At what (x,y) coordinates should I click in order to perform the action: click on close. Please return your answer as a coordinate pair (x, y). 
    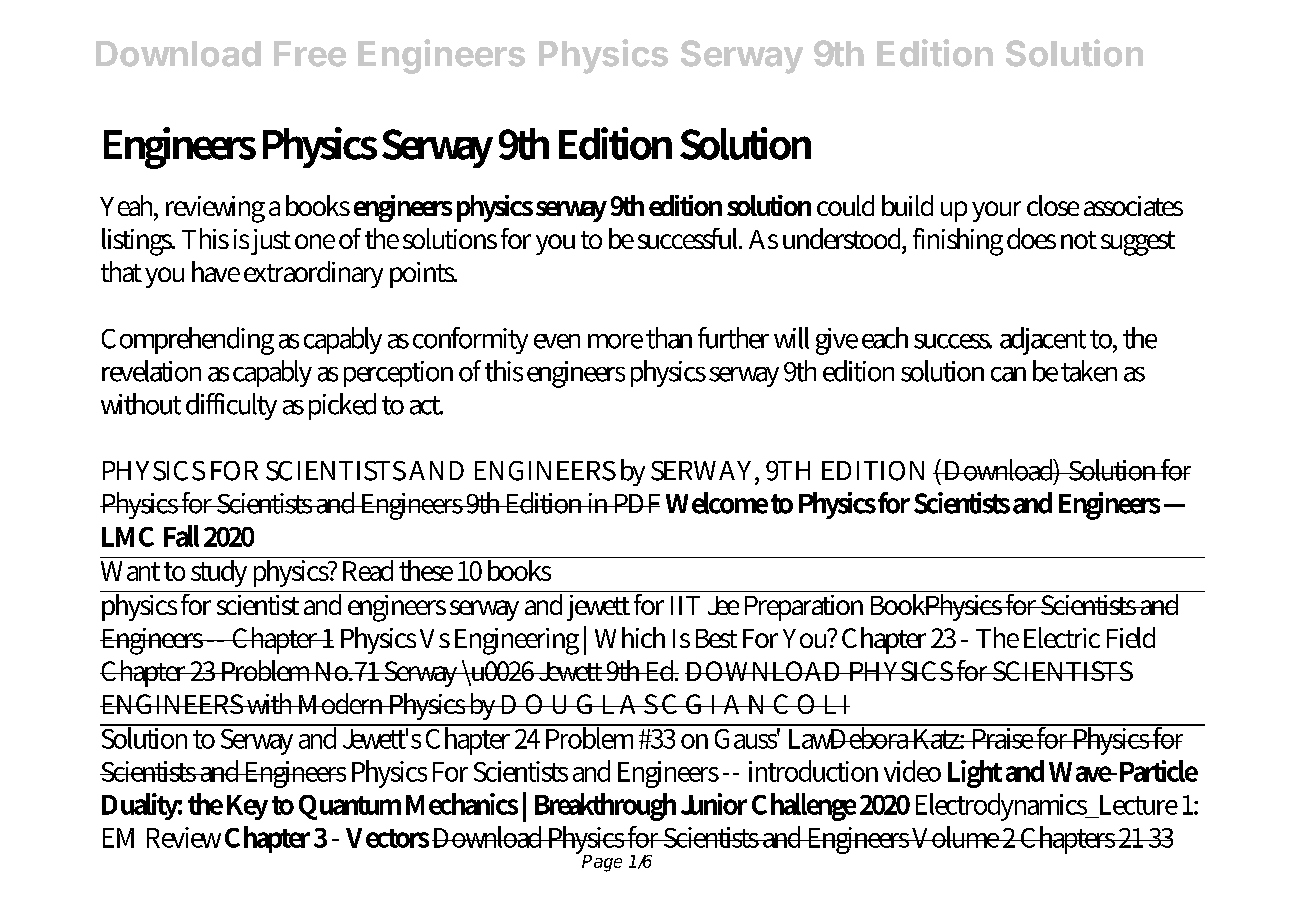
    Looking at the image, I should click on (1053, 205).
